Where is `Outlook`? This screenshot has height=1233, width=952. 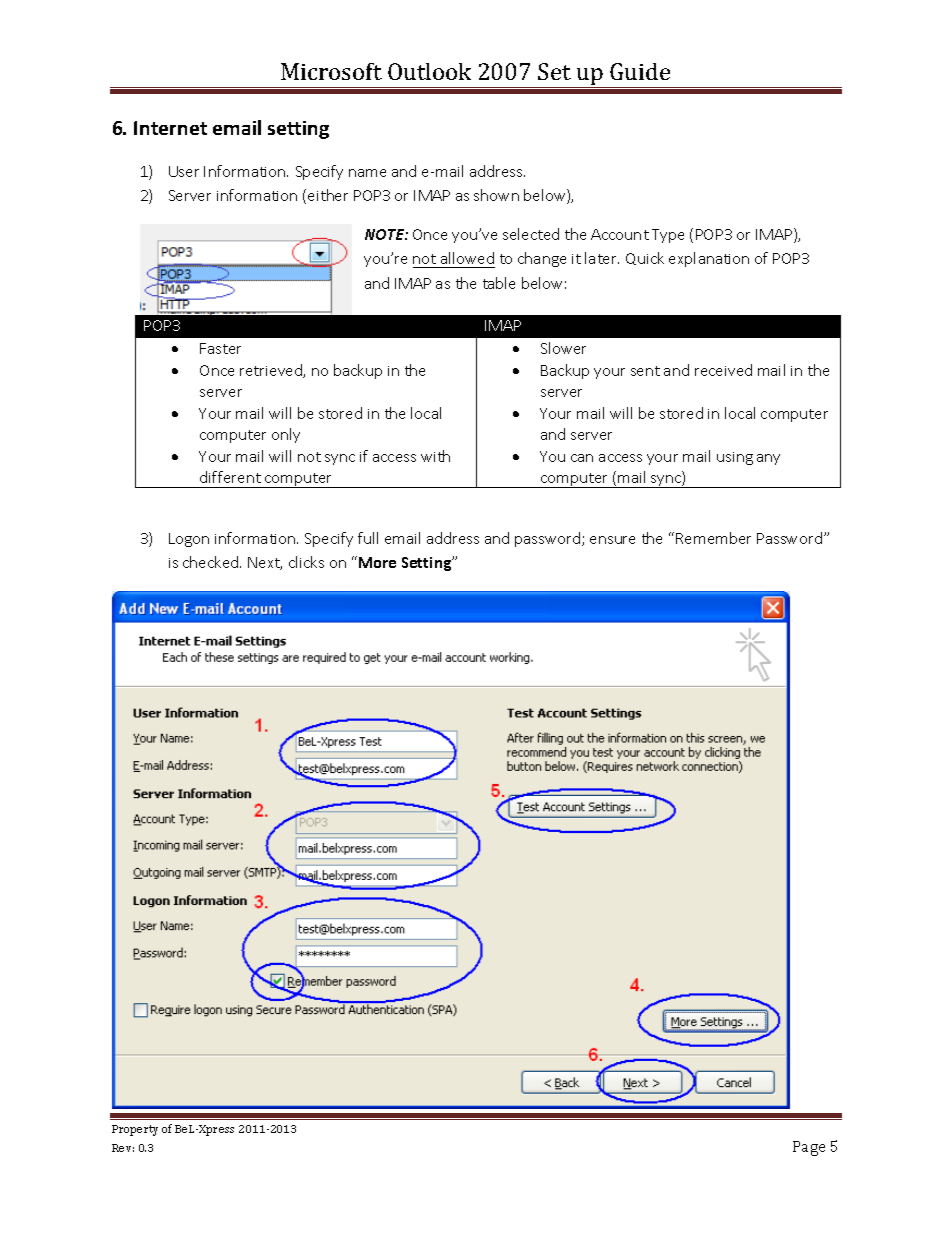 Outlook is located at coordinates (429, 71).
